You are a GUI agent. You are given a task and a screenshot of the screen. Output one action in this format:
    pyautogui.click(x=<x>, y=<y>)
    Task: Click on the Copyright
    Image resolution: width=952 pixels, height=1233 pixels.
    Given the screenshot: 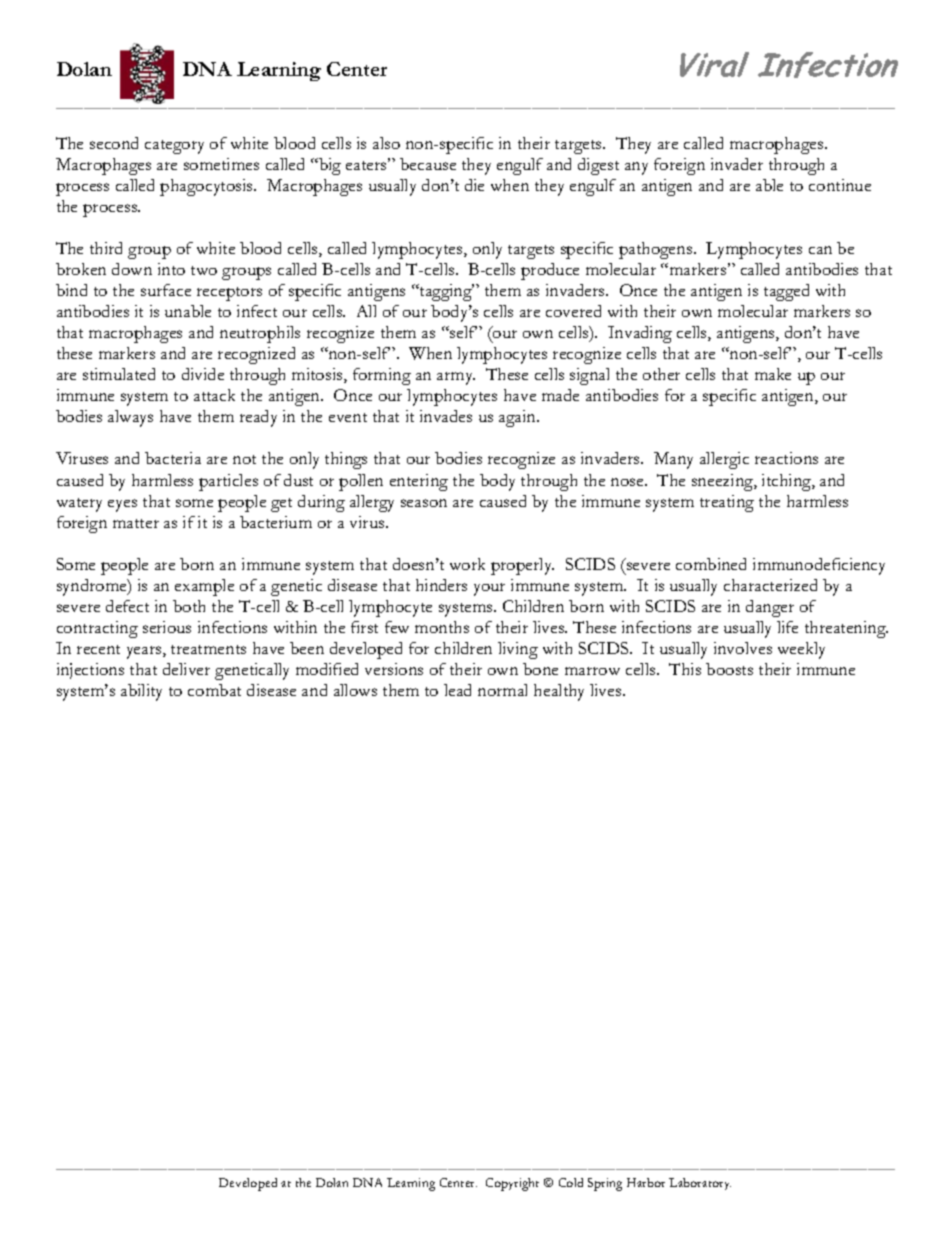 What is the action you would take?
    pyautogui.click(x=512, y=1184)
